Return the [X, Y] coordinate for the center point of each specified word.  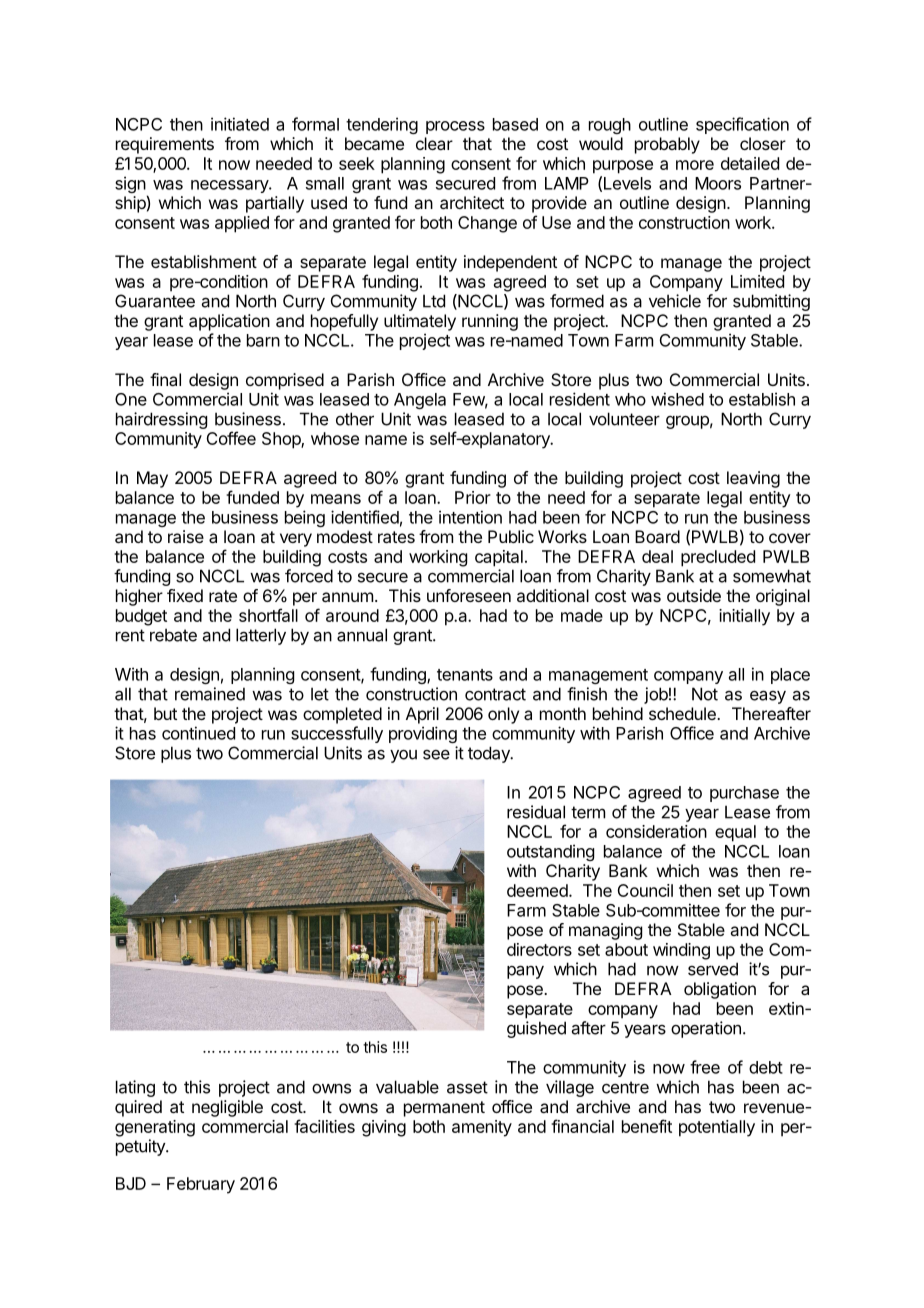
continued [198, 733]
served [713, 969]
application [229, 322]
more [695, 165]
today [490, 754]
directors [539, 949]
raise [186, 536]
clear [434, 143]
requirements [165, 145]
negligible [227, 1108]
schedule [683, 713]
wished [677, 399]
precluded [718, 558]
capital [499, 558]
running [490, 322]
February [201, 1185]
